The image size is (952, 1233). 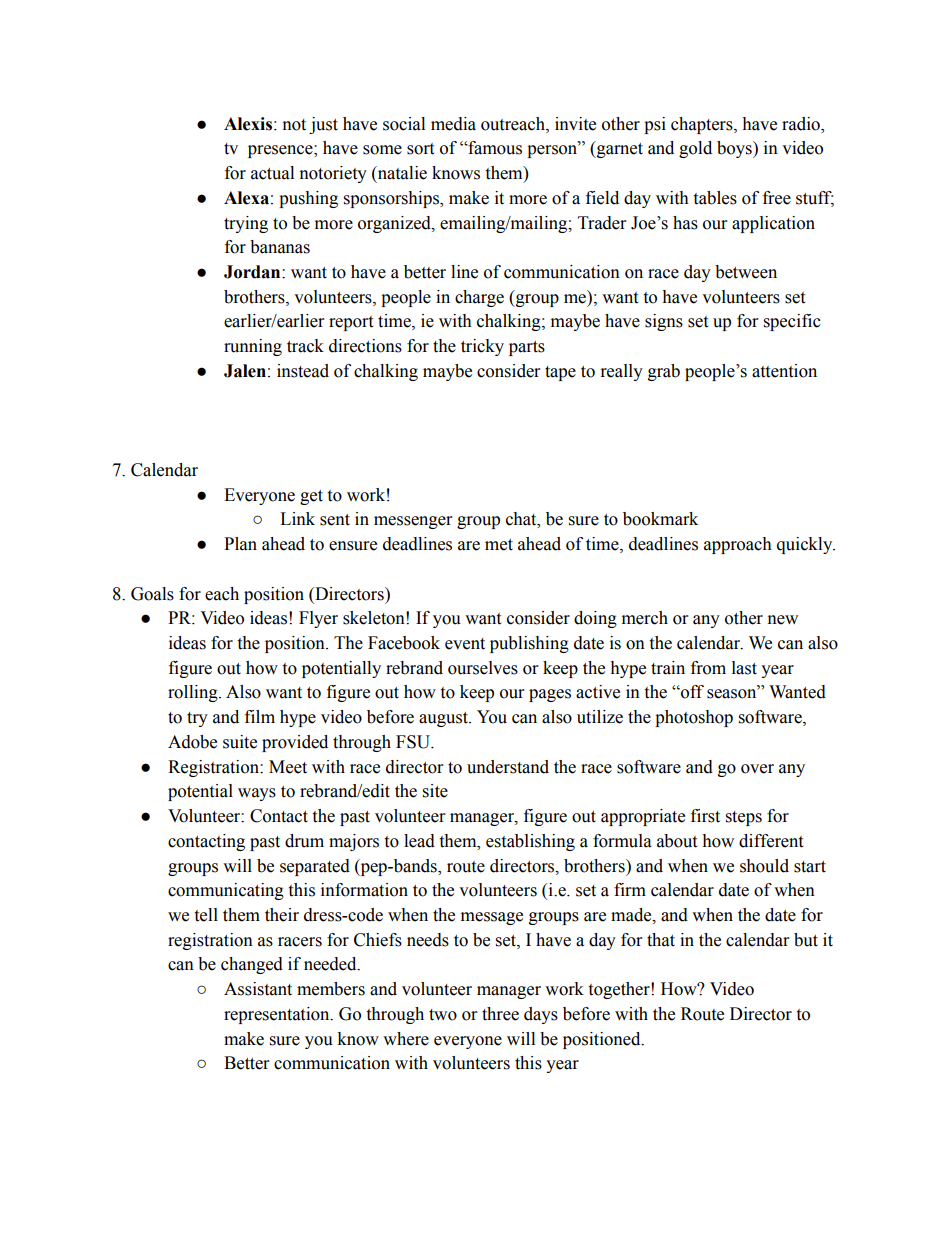 What do you see at coordinates (240, 544) in the screenshot?
I see `Plan` at bounding box center [240, 544].
